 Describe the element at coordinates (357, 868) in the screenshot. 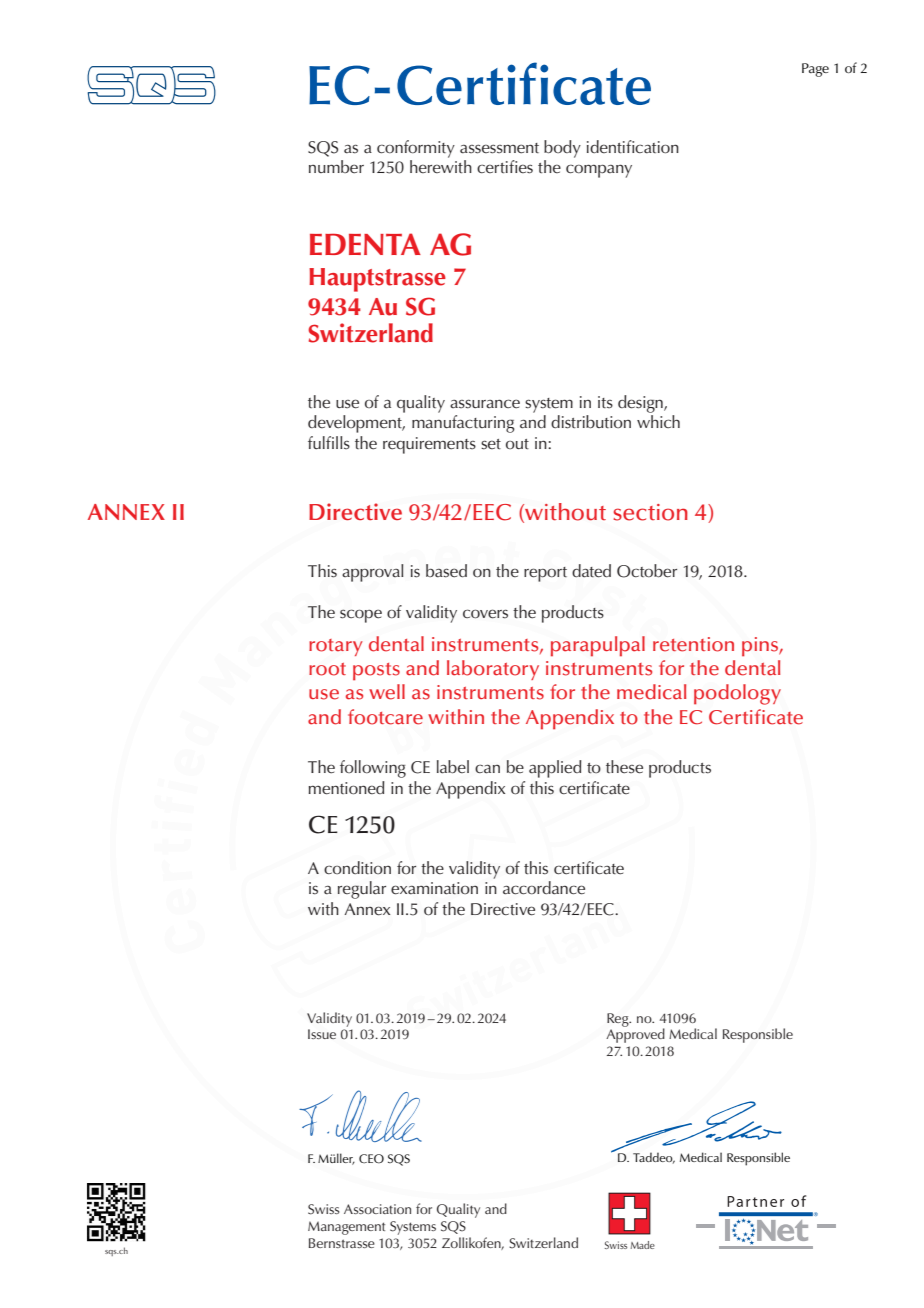

I see `condition` at that location.
